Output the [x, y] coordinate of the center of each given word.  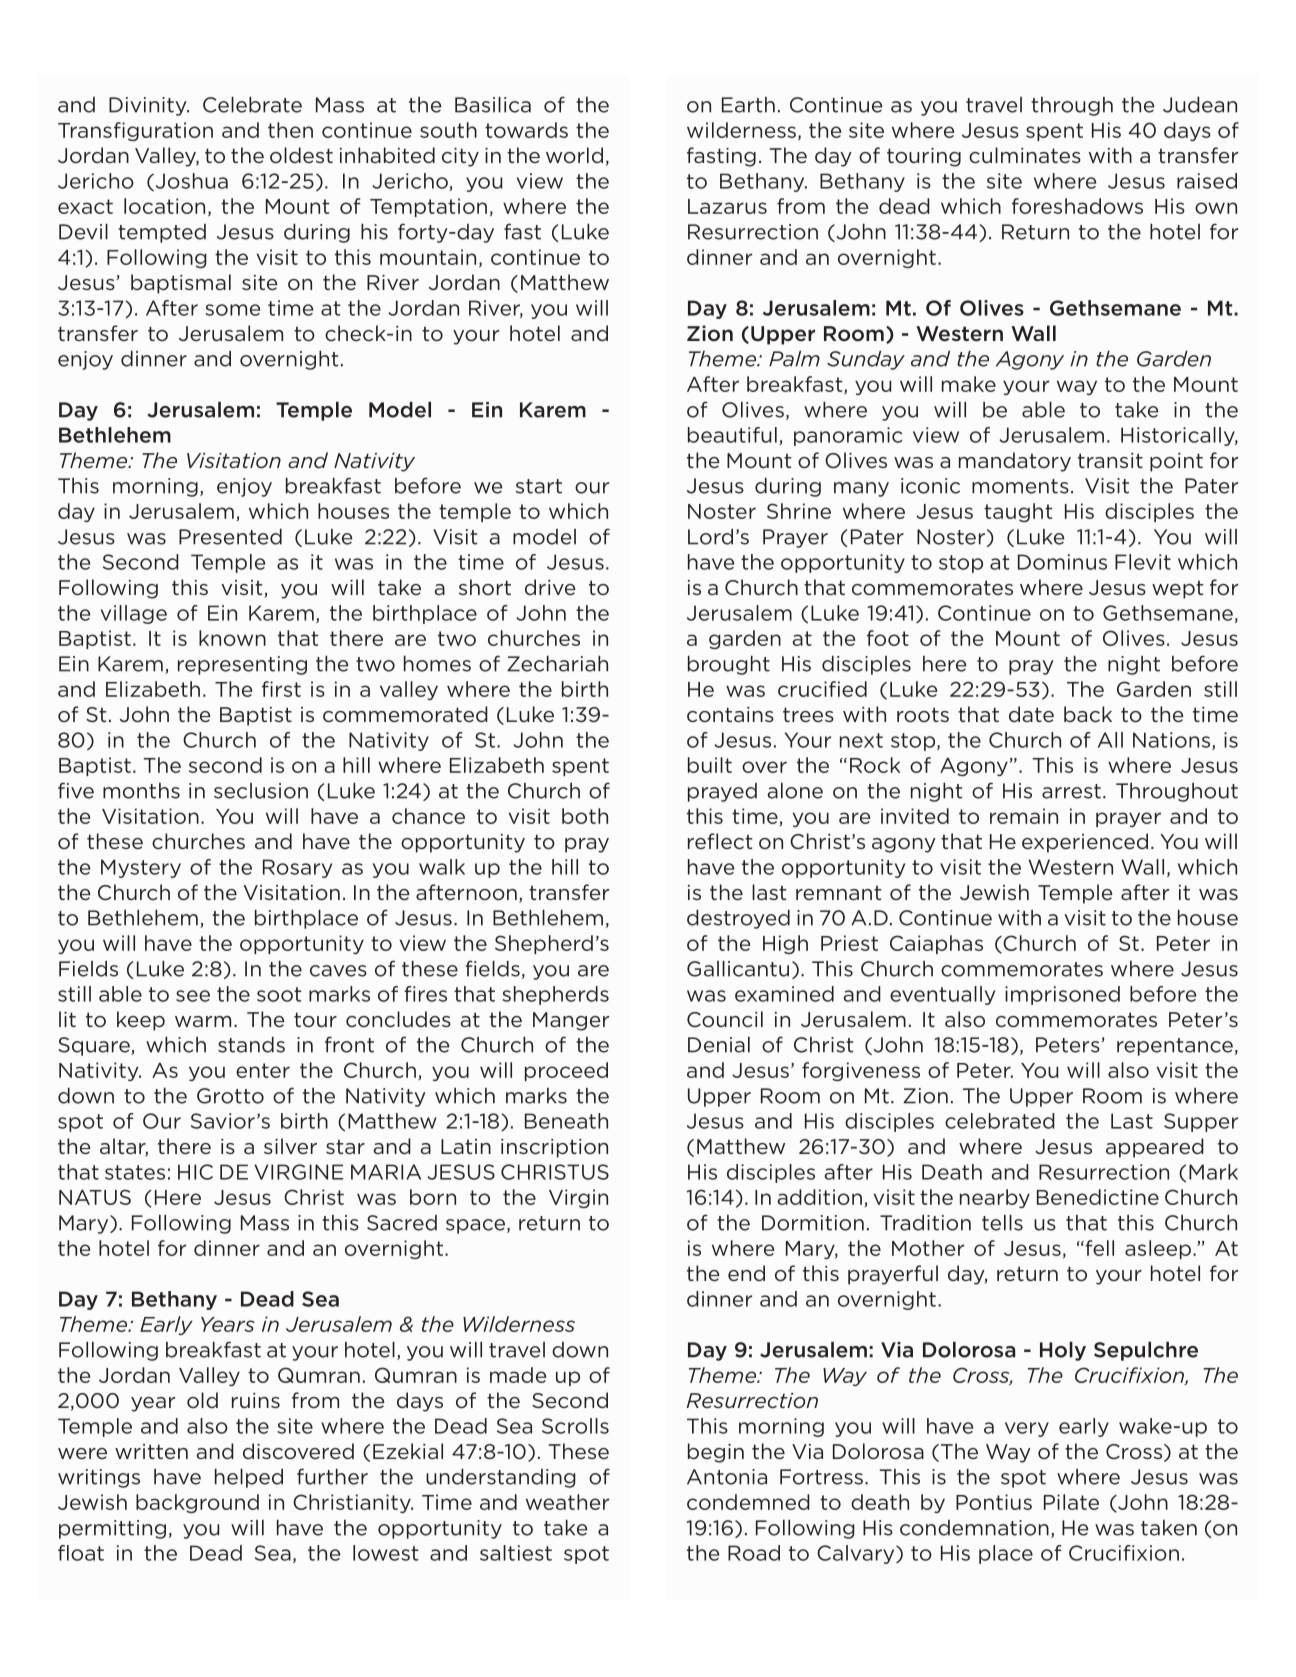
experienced [1085, 843]
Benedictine [1098, 1197]
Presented [230, 537]
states [135, 1172]
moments [1020, 486]
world [574, 155]
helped [249, 1478]
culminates [1025, 155]
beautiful [732, 435]
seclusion [261, 791]
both [585, 816]
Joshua [190, 182]
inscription [554, 1148]
